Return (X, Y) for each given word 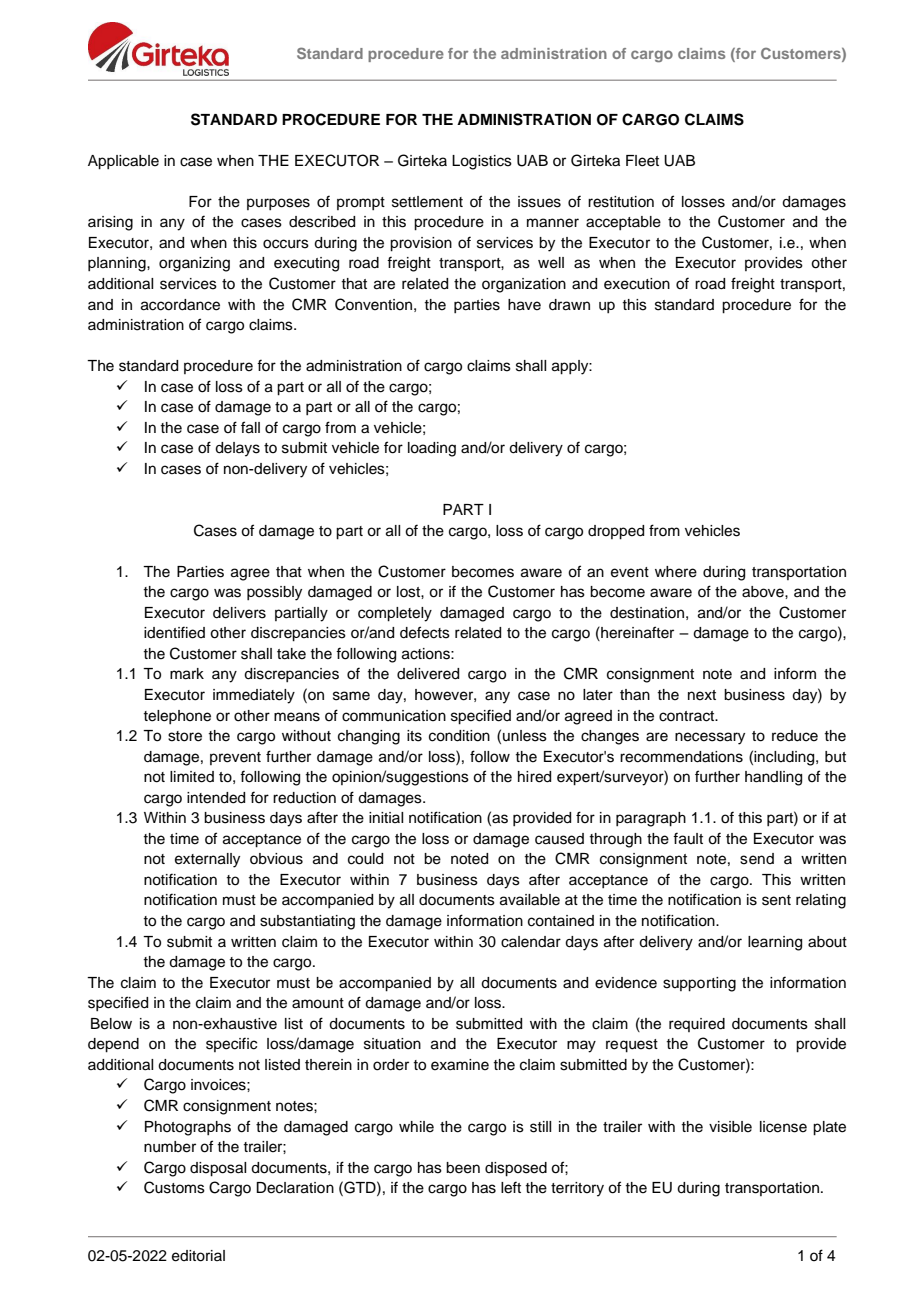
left (511, 1187)
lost (409, 592)
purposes (278, 204)
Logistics (482, 162)
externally (207, 860)
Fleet (642, 161)
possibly (274, 593)
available (530, 900)
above (764, 592)
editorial (198, 1256)
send (757, 859)
